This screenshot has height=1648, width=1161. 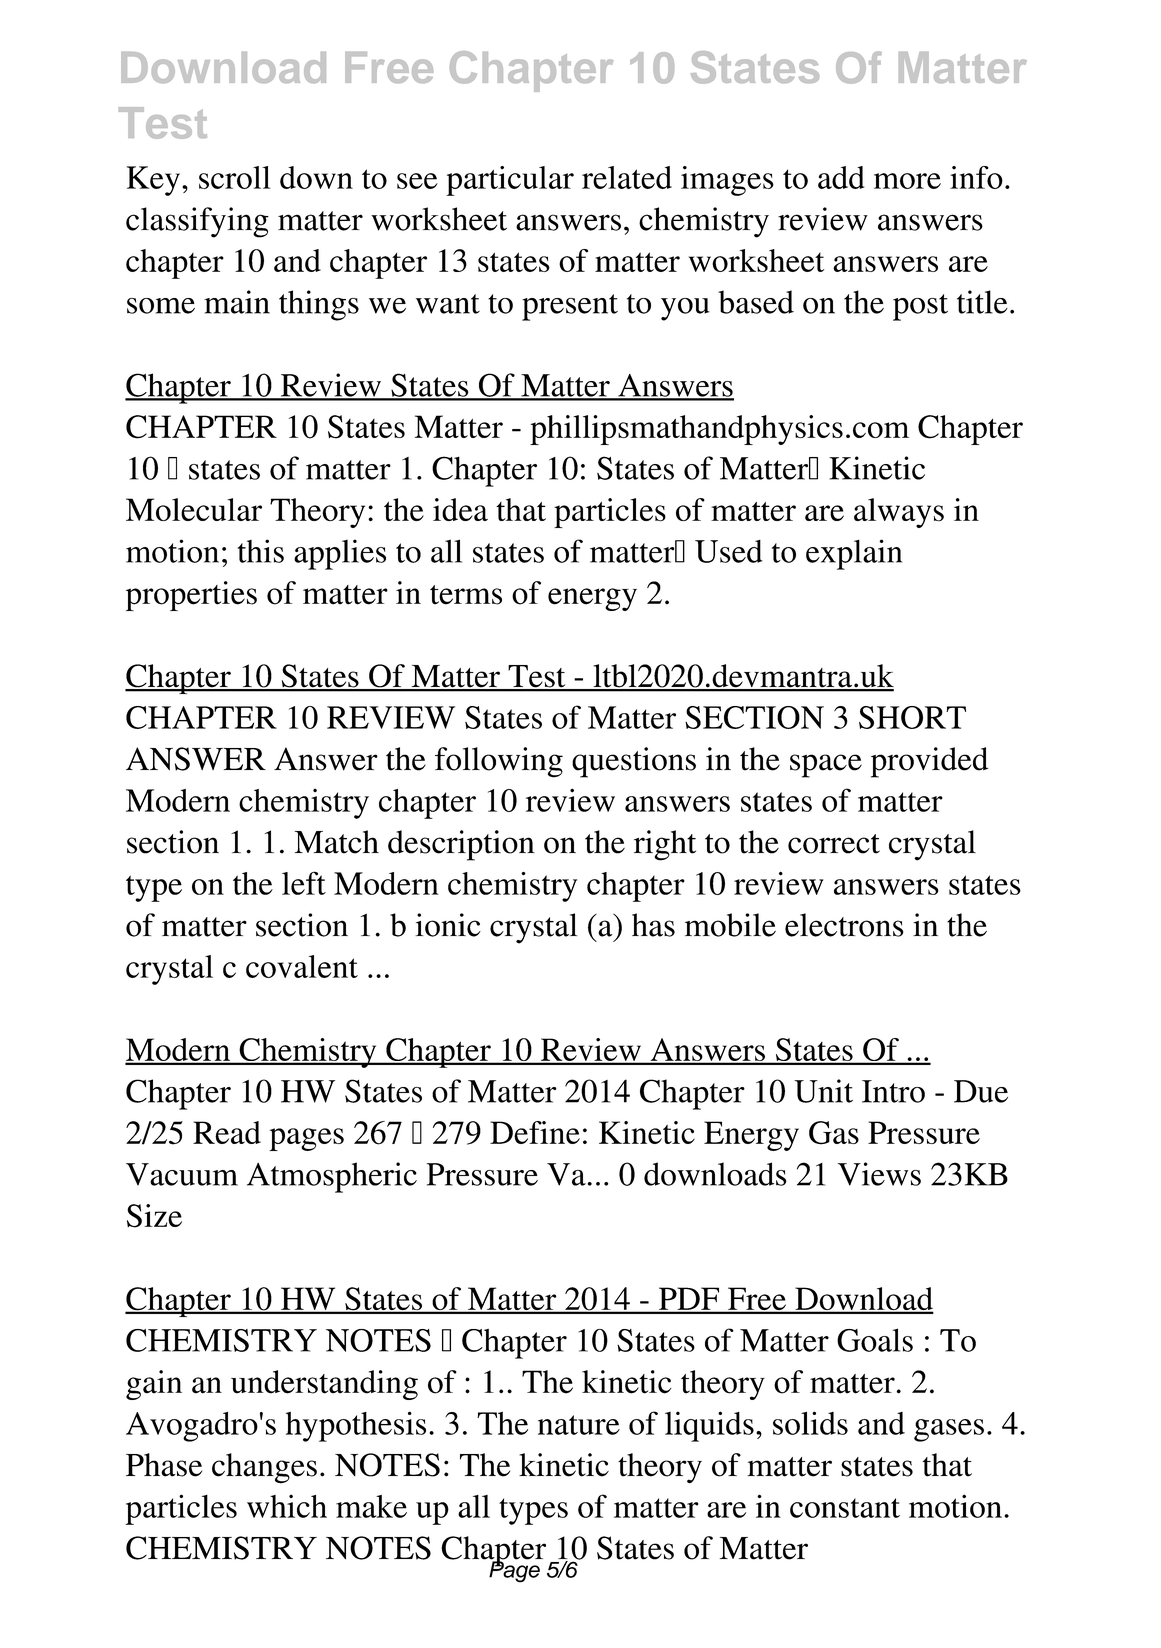 I want to click on particular, so click(x=510, y=181).
